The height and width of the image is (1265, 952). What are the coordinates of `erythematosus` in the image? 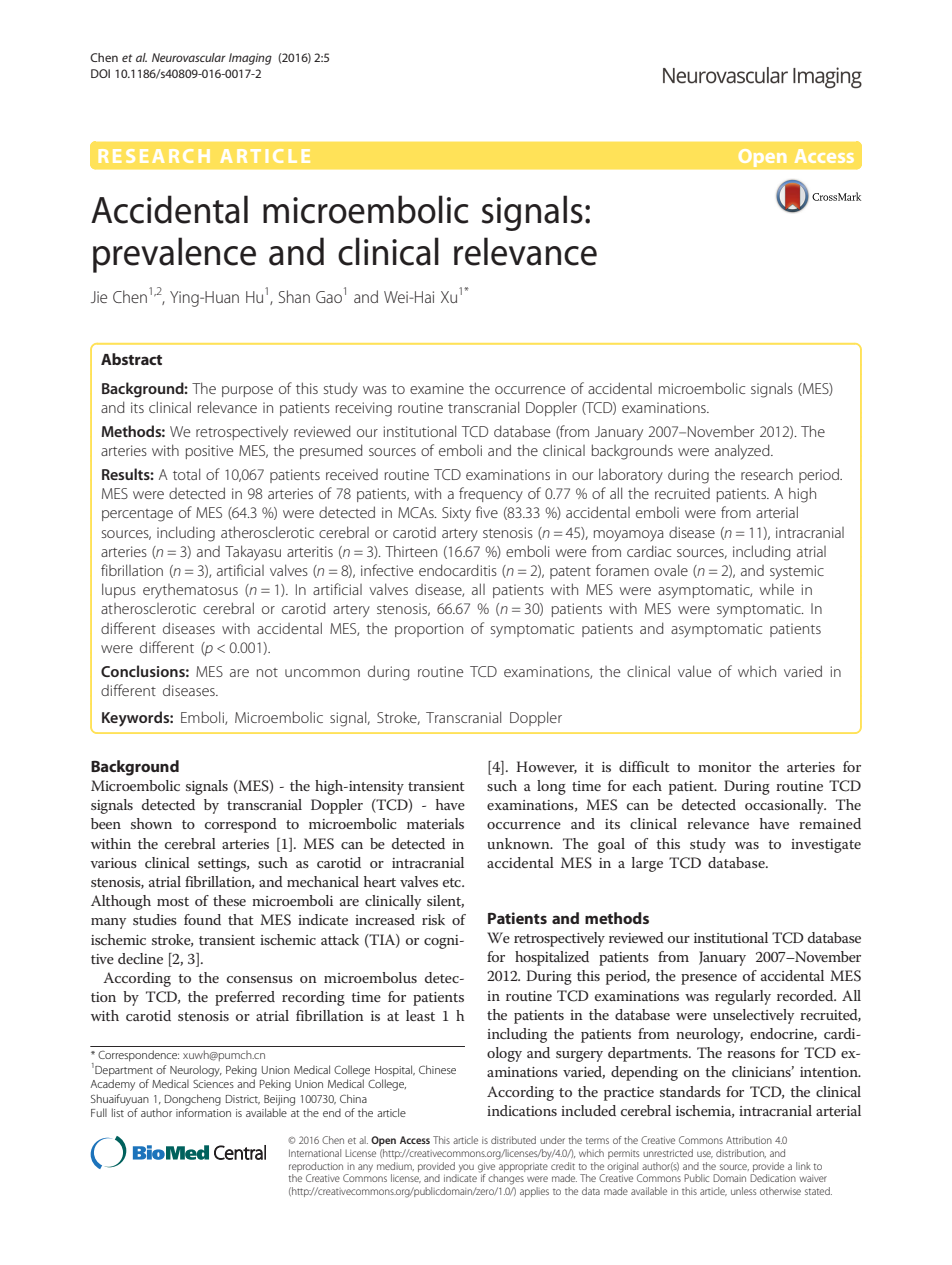 It's located at (190, 591).
